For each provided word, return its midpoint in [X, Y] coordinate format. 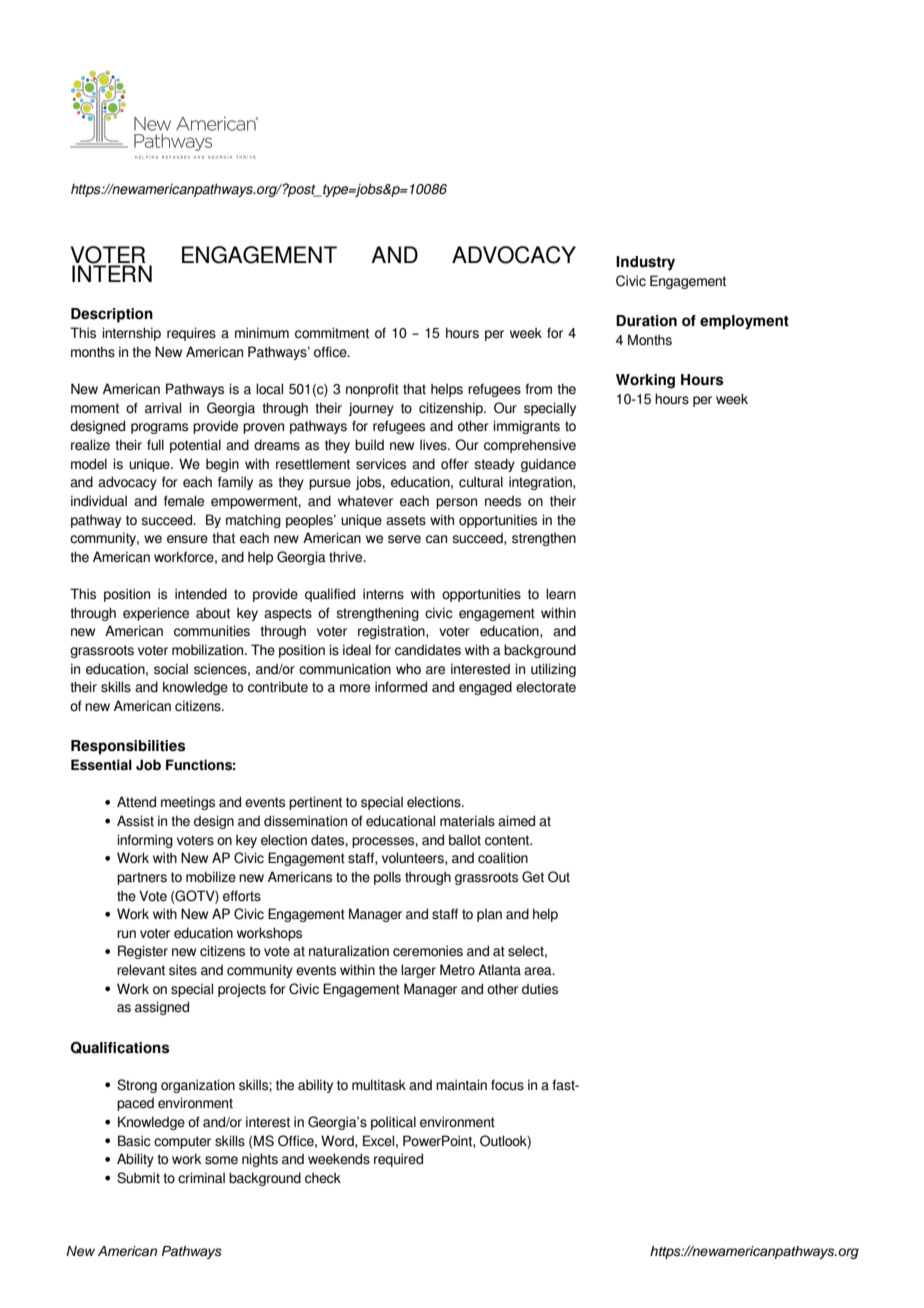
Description [112, 315]
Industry [645, 263]
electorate [546, 687]
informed [401, 687]
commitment [332, 333]
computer [182, 1142]
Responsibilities [128, 747]
